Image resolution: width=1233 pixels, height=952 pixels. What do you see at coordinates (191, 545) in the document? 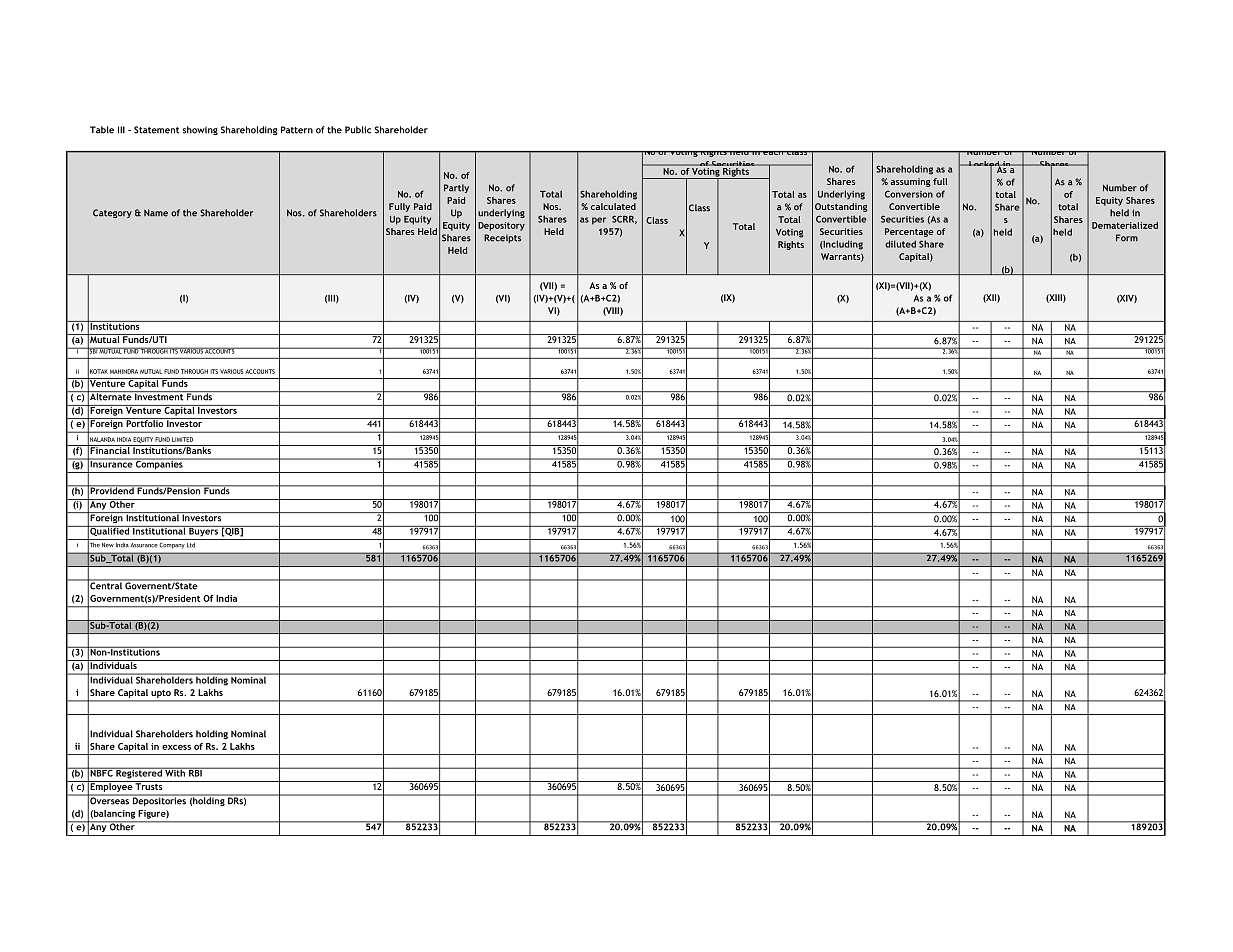
I see `Ltd` at bounding box center [191, 545].
